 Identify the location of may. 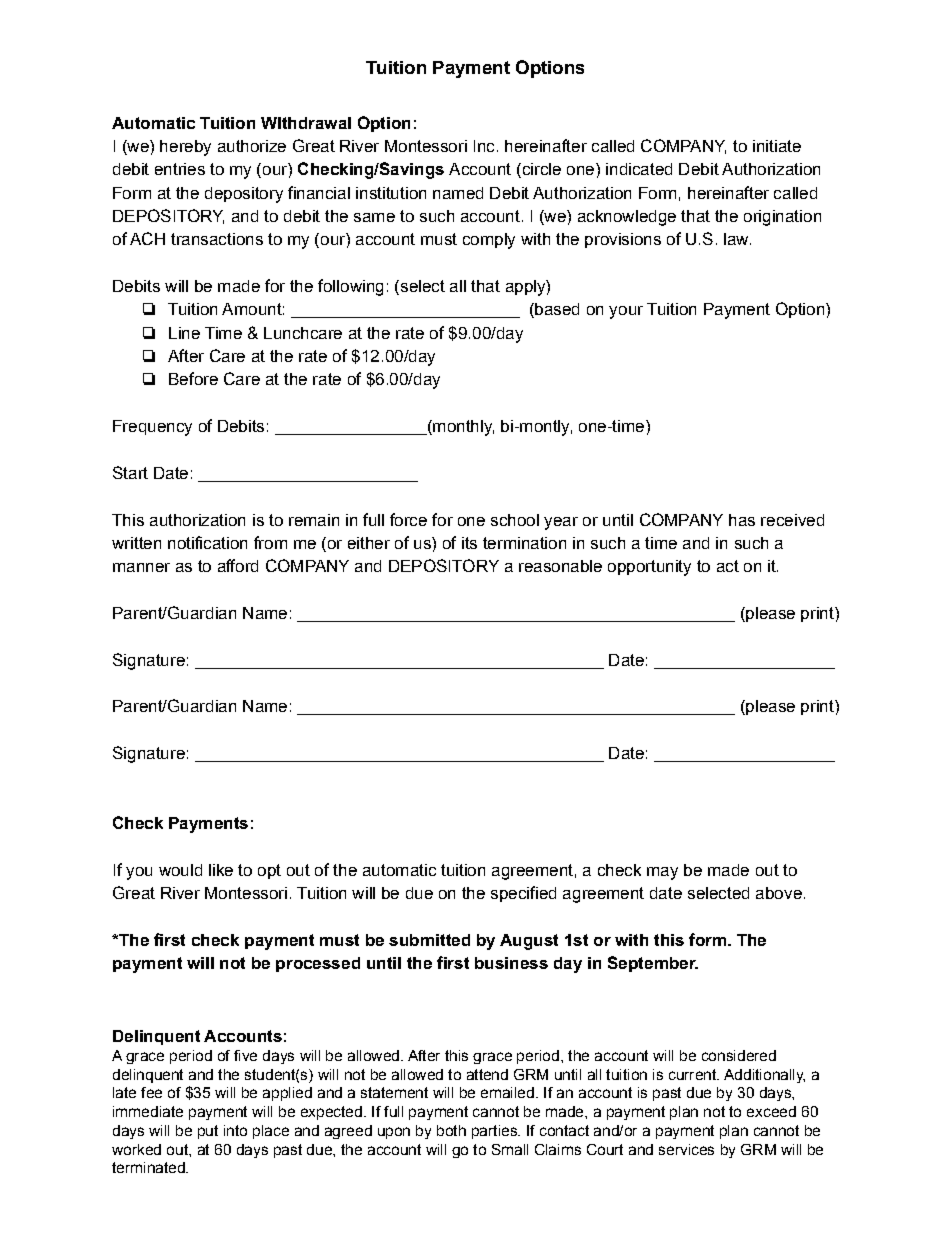
(662, 873).
